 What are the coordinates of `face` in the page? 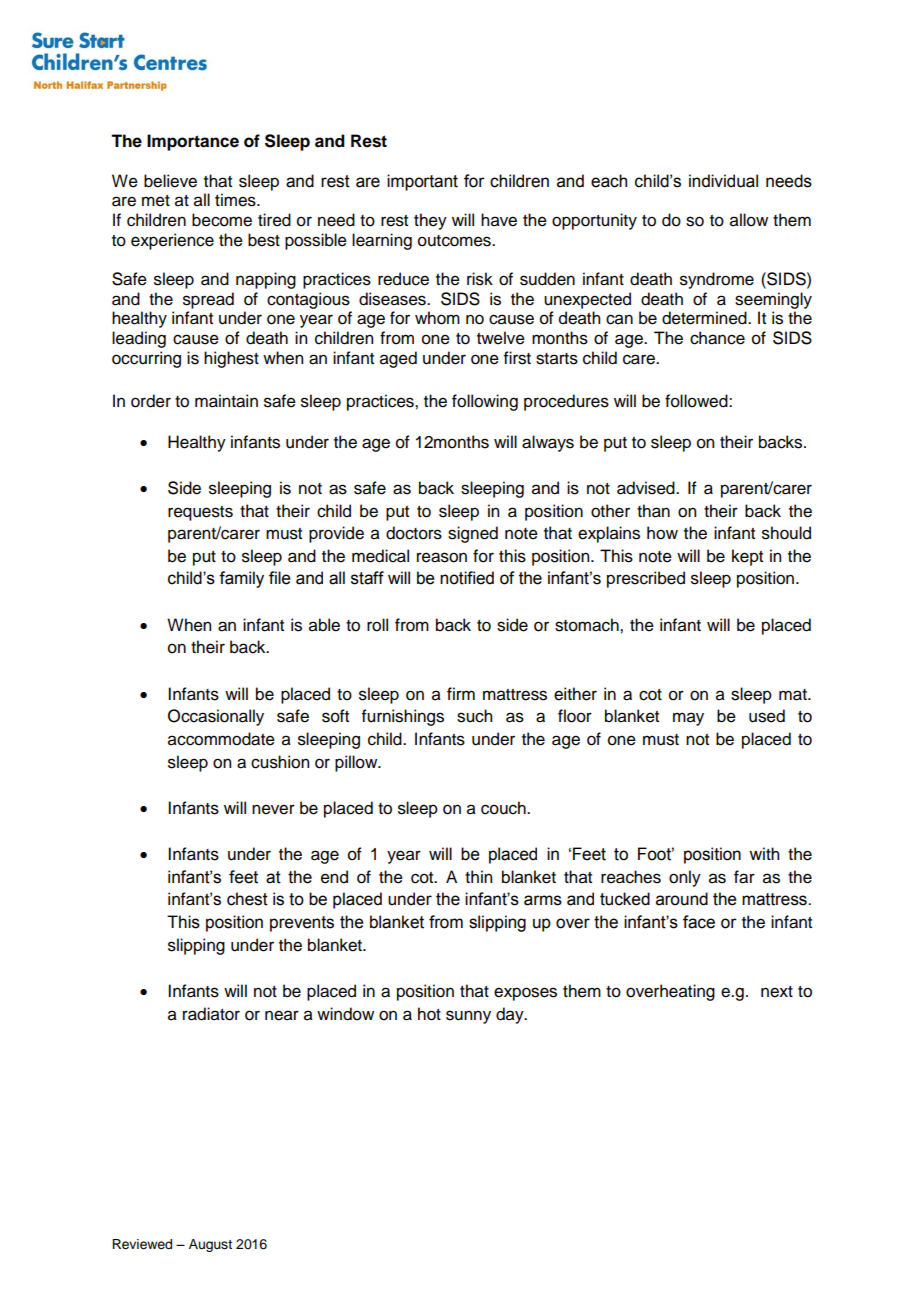 It's located at (699, 922).
